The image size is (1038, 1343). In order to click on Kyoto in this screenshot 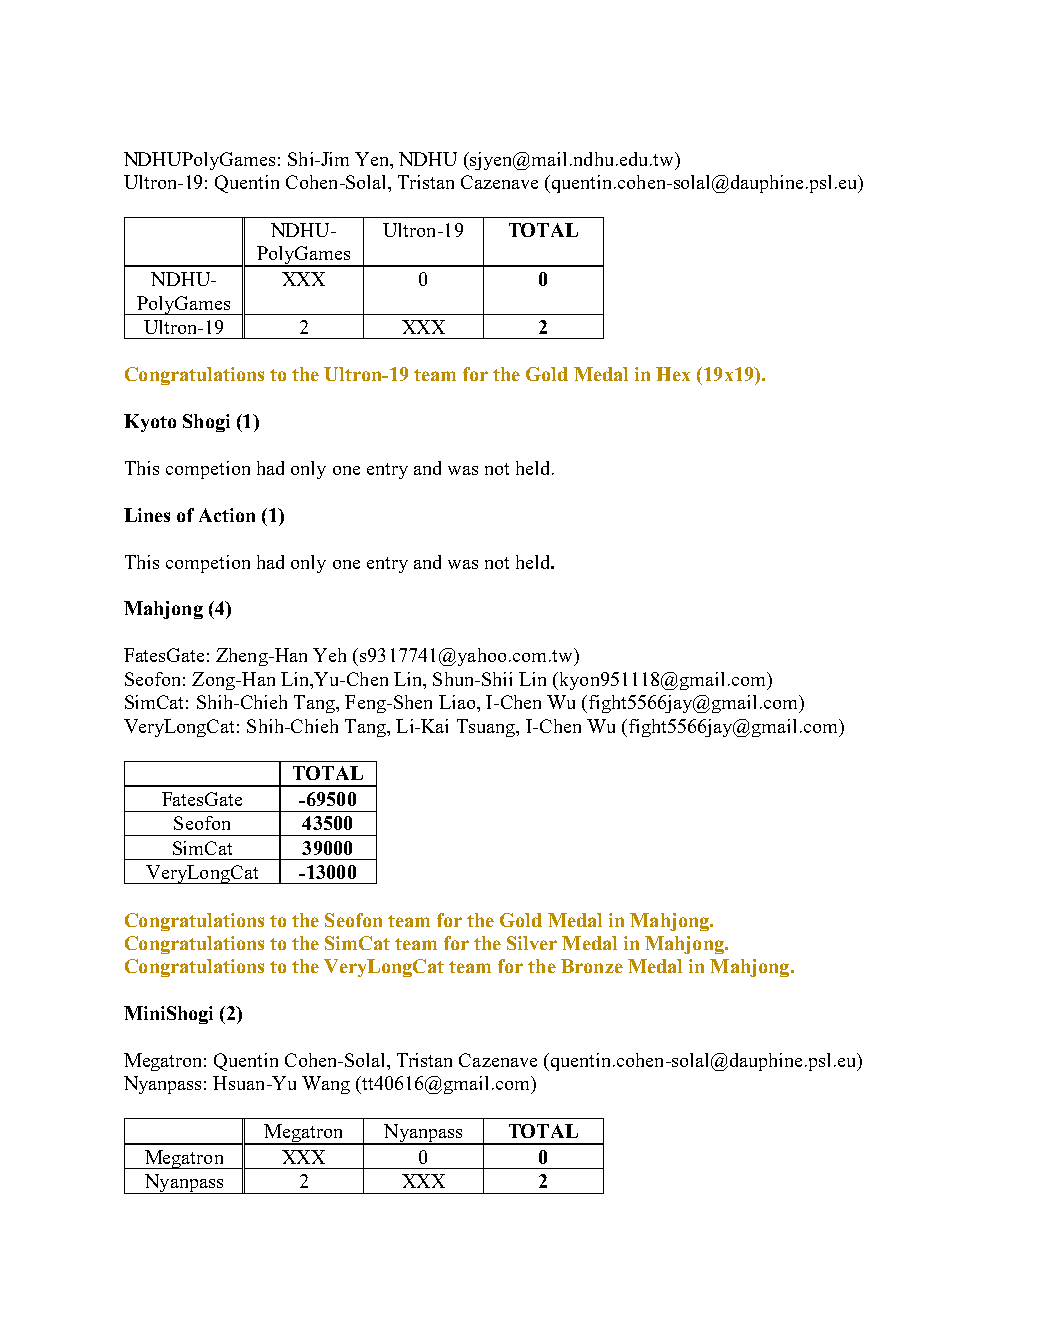, I will do `click(150, 423)`.
